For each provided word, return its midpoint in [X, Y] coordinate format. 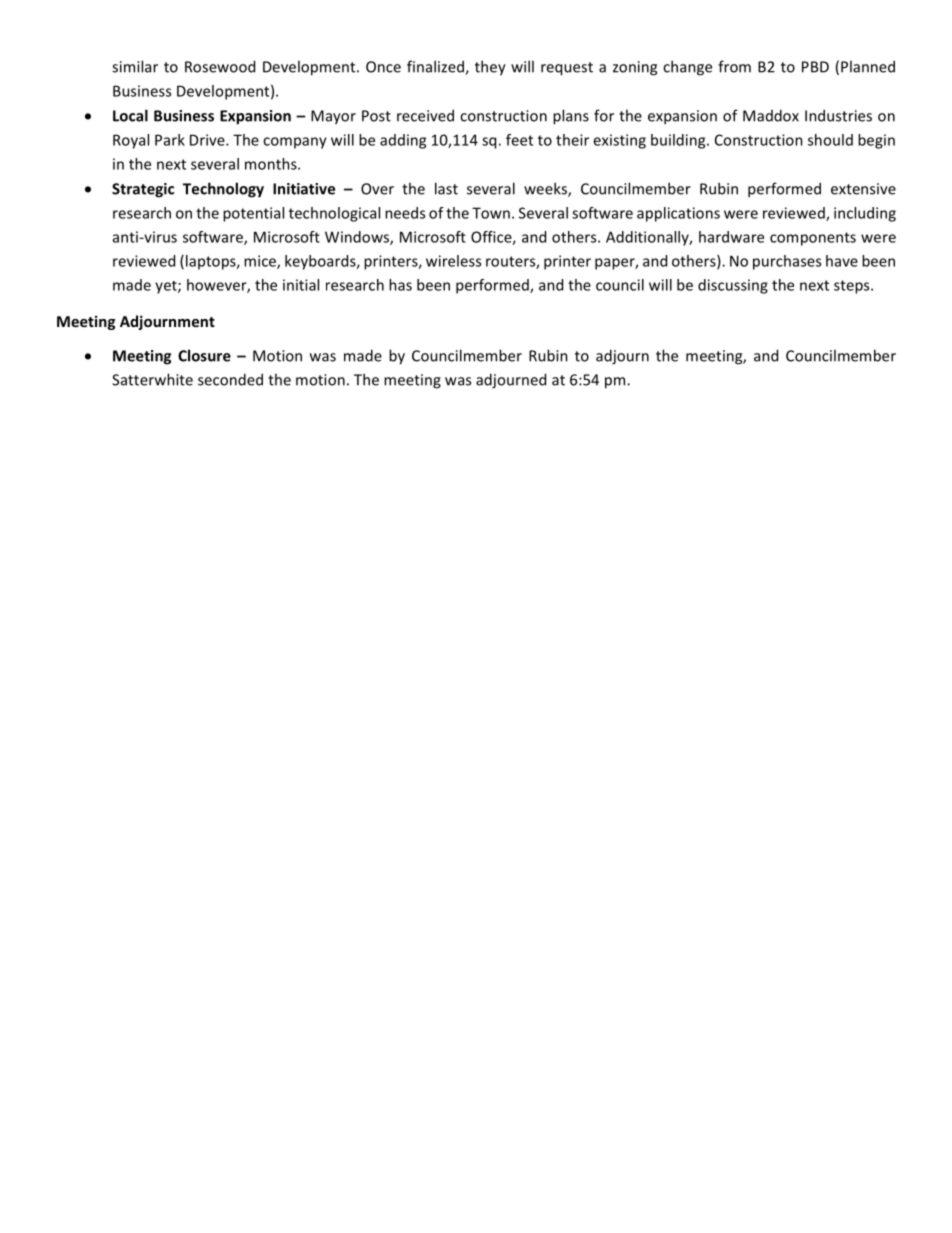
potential [253, 214]
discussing [733, 286]
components [813, 239]
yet [167, 287]
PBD [815, 67]
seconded [230, 379]
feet [519, 140]
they [490, 68]
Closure [204, 355]
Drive [208, 140]
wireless [453, 261]
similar [135, 66]
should [830, 140]
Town [491, 213]
